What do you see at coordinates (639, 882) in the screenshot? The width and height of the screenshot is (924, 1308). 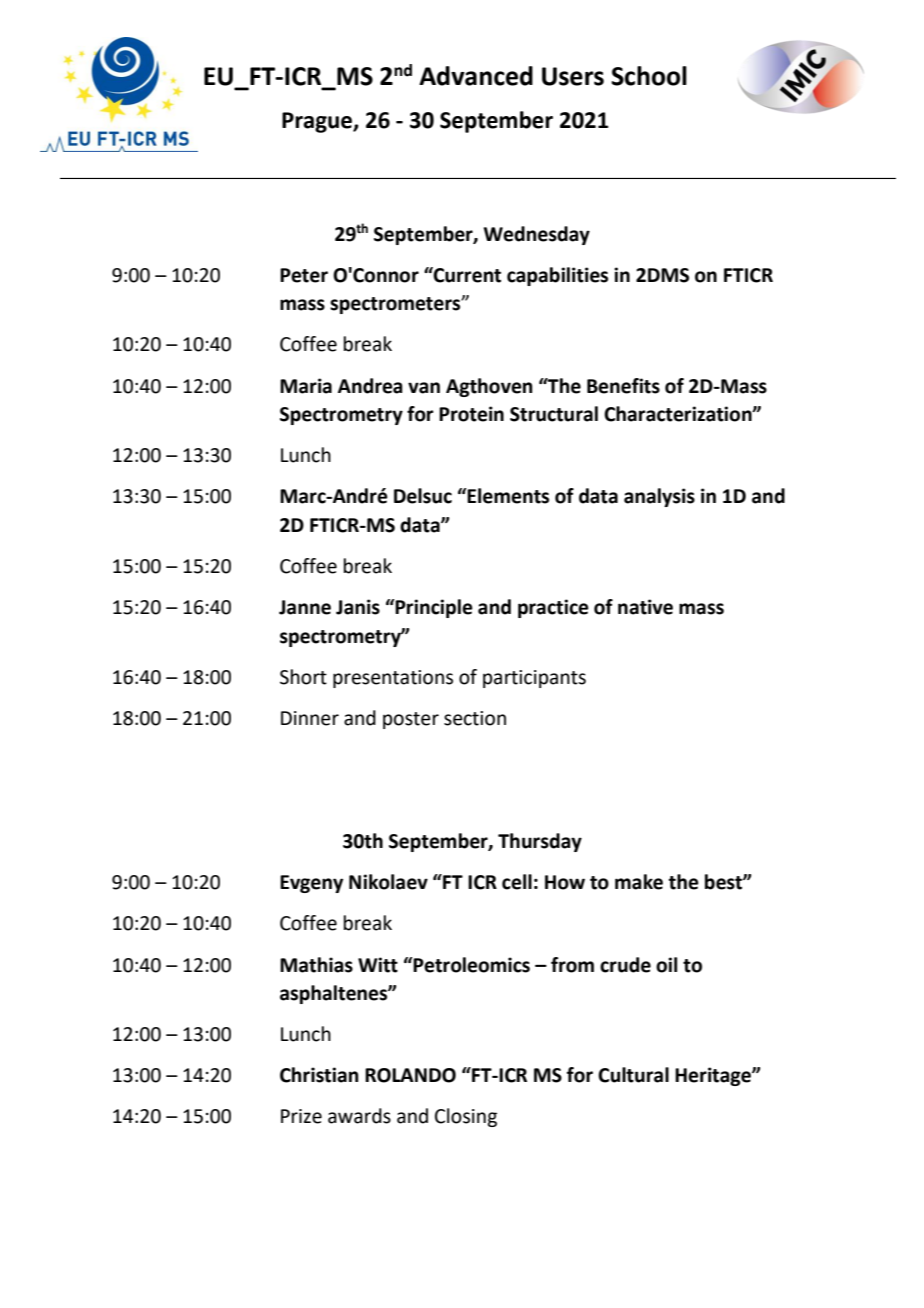 I see `make` at bounding box center [639, 882].
